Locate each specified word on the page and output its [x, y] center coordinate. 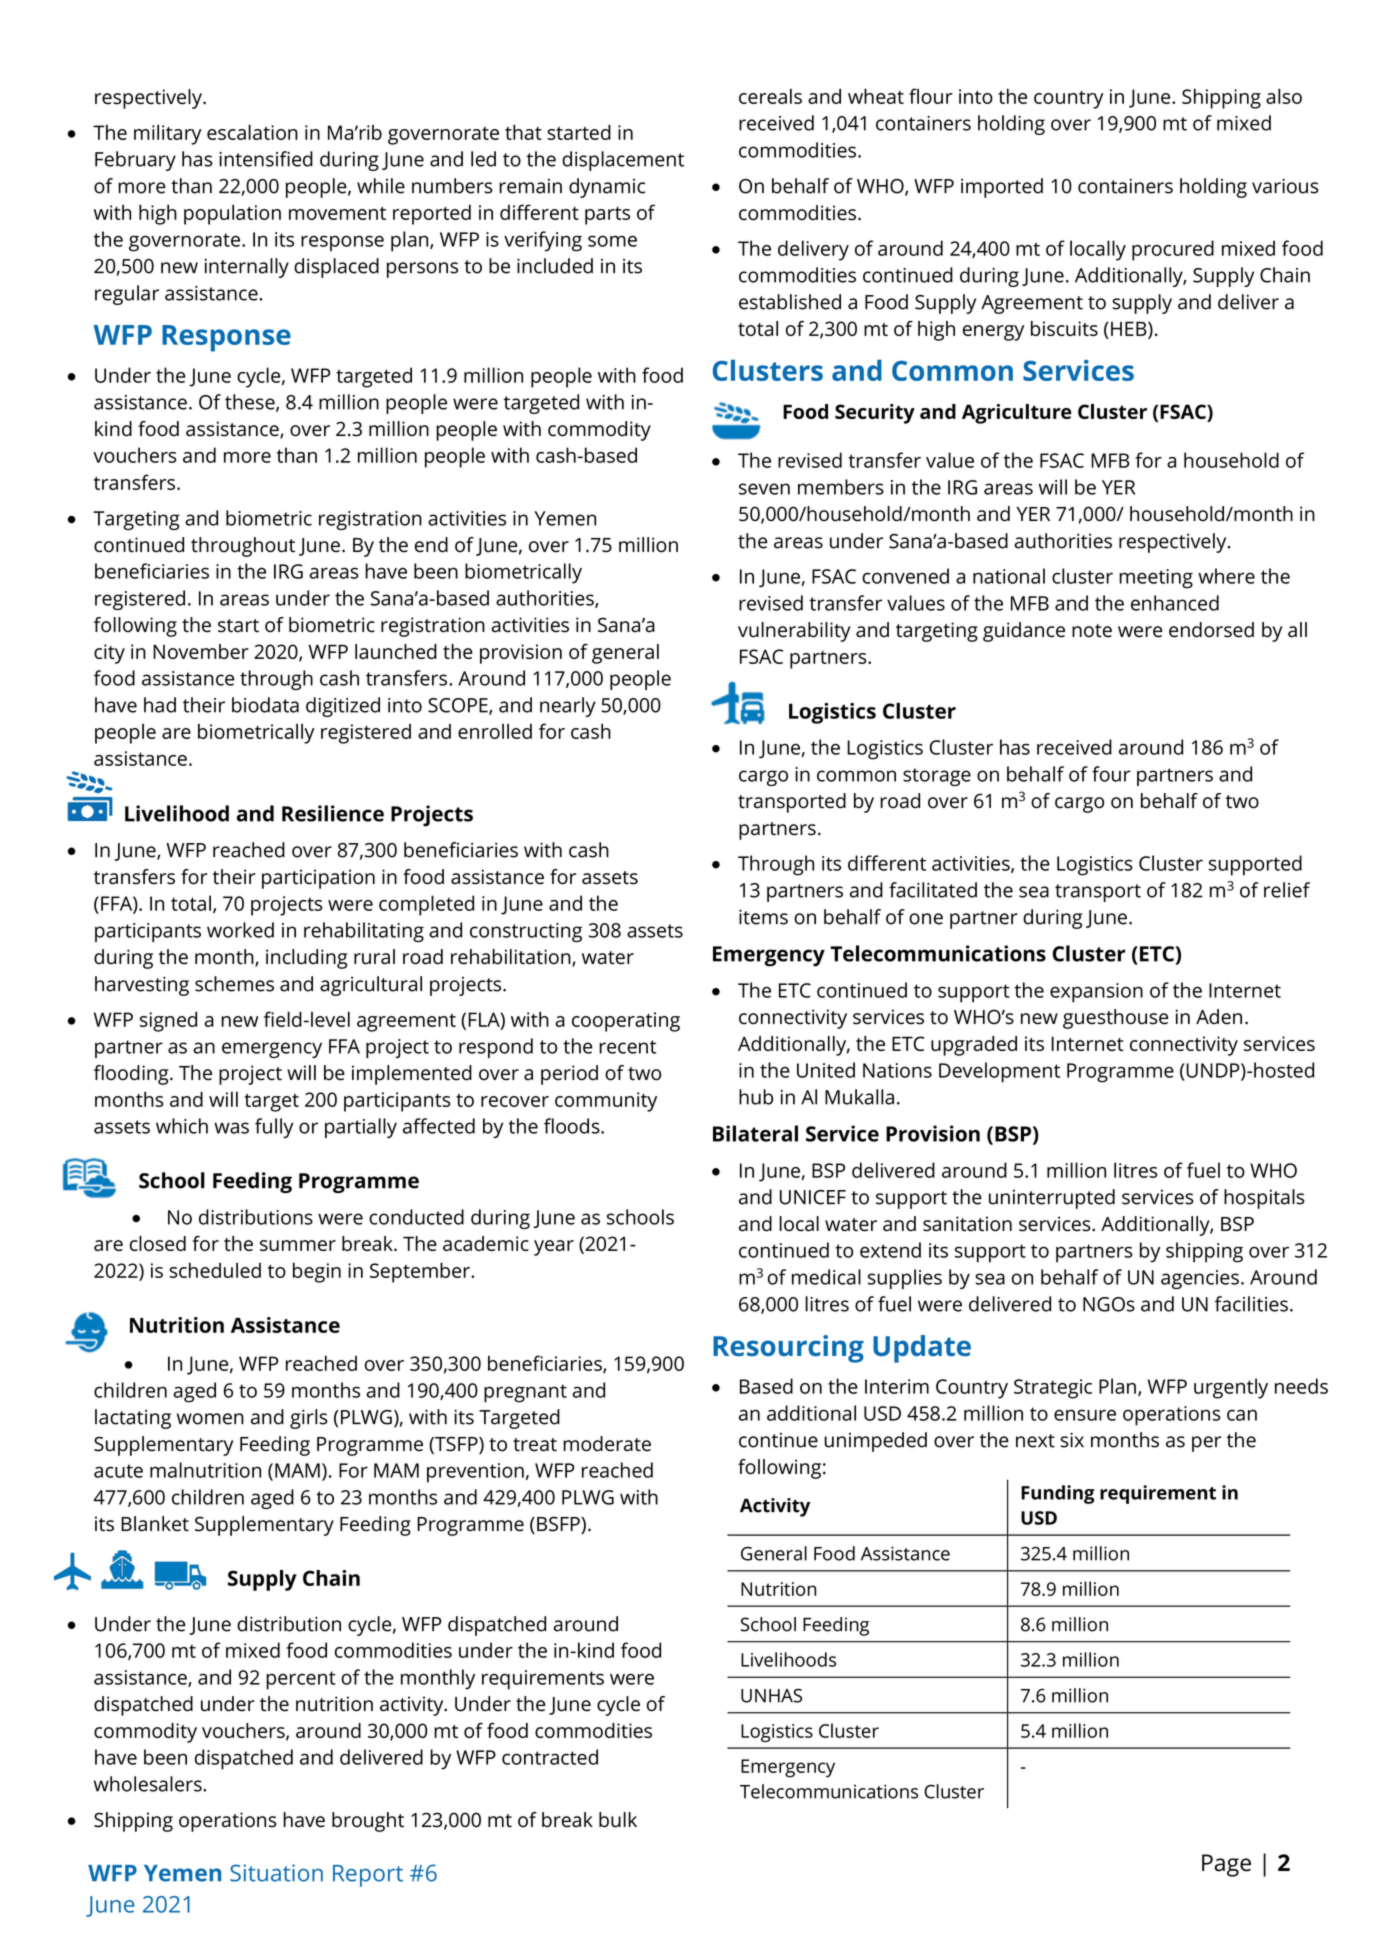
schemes [234, 984]
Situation [276, 1873]
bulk [618, 1820]
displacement [623, 161]
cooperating [626, 1022]
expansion [1096, 993]
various [1285, 186]
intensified [266, 159]
